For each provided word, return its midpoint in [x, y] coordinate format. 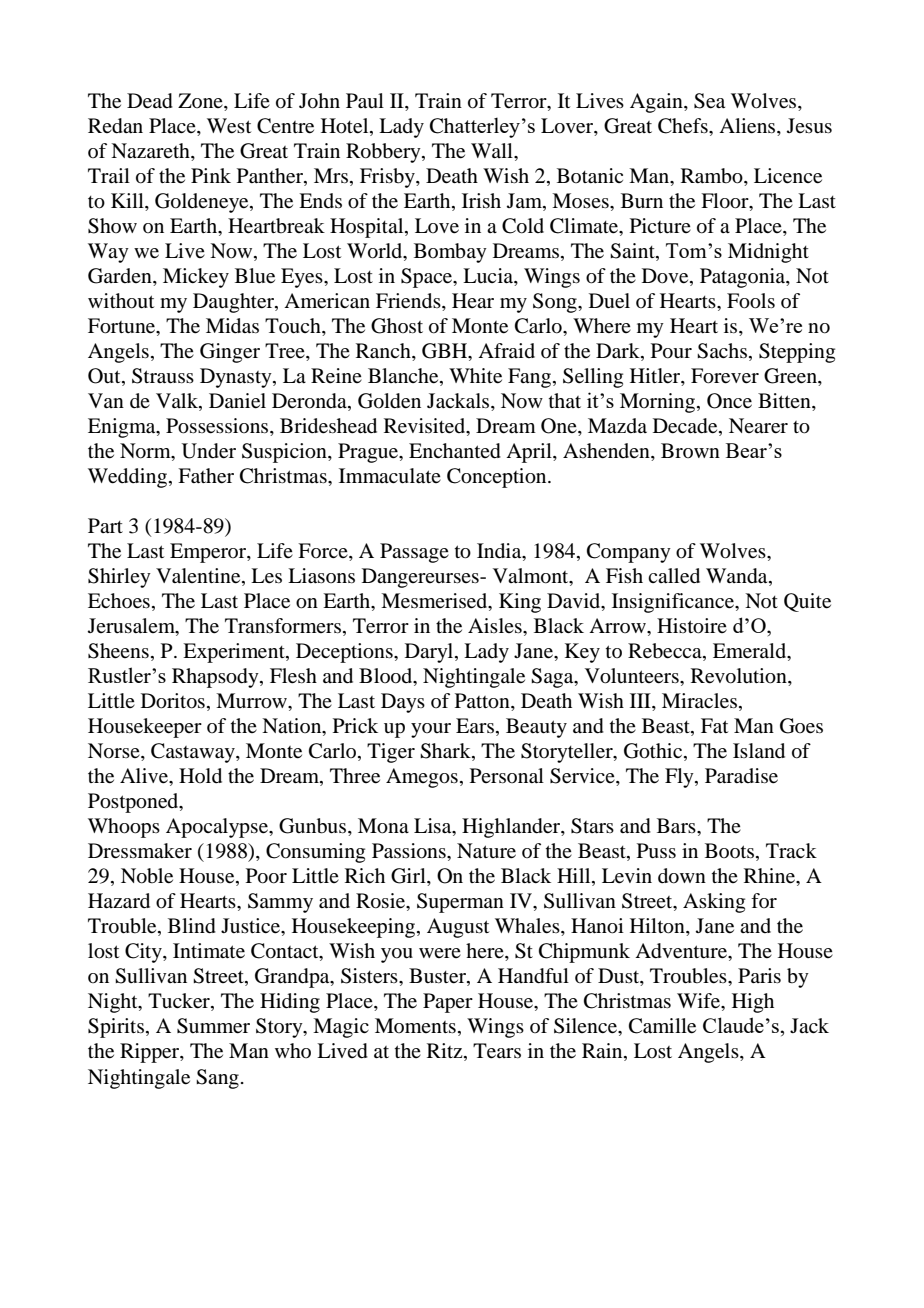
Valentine [199, 577]
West [229, 126]
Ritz [446, 1052]
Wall [493, 150]
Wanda [738, 577]
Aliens [748, 127]
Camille [662, 1026]
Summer [213, 1026]
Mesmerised [435, 602]
